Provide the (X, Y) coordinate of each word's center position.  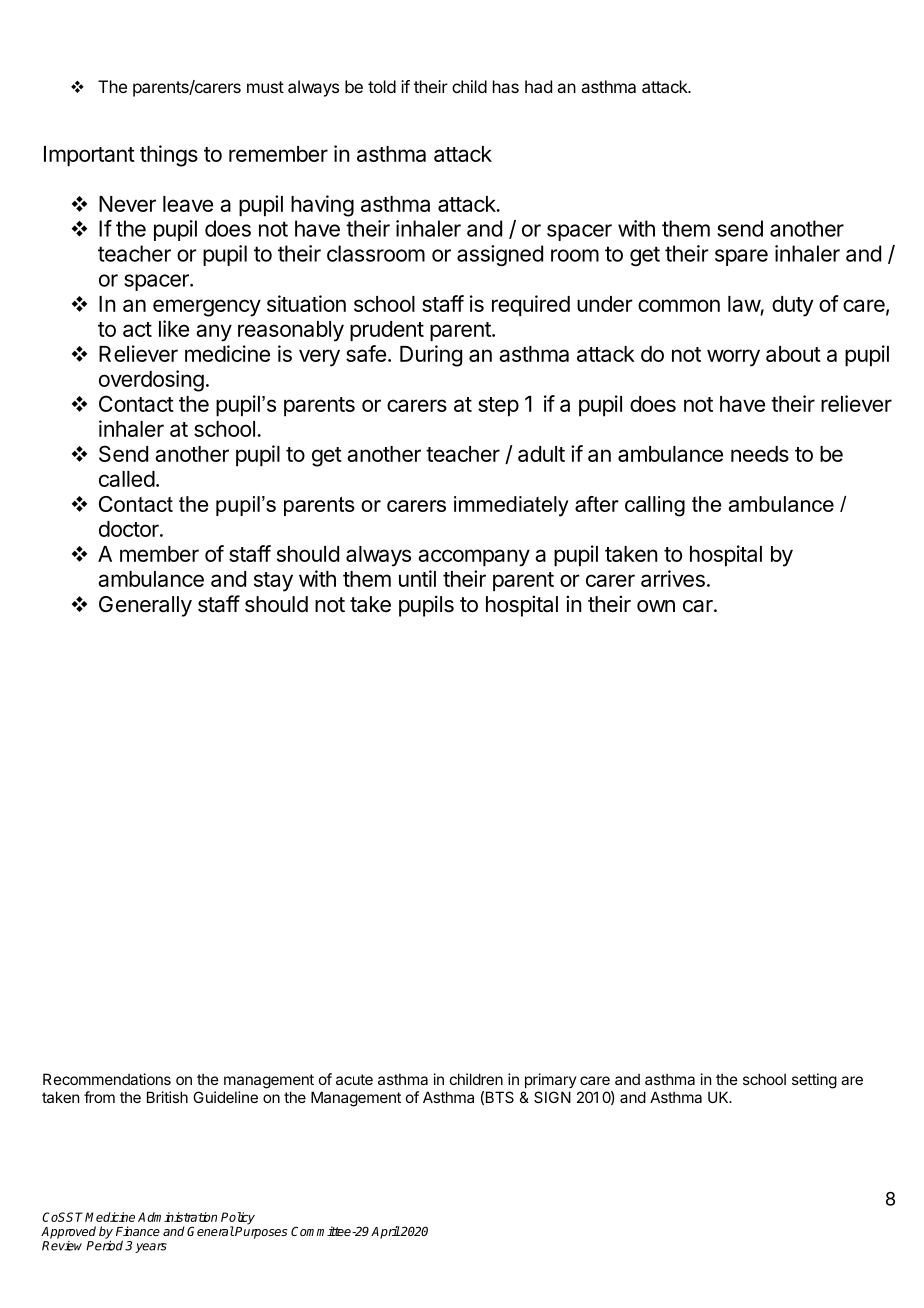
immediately (511, 506)
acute (354, 1079)
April (385, 1232)
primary (551, 1080)
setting (814, 1081)
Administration (177, 1217)
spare (741, 257)
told (382, 86)
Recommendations (107, 1079)
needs (760, 454)
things (169, 156)
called (127, 479)
